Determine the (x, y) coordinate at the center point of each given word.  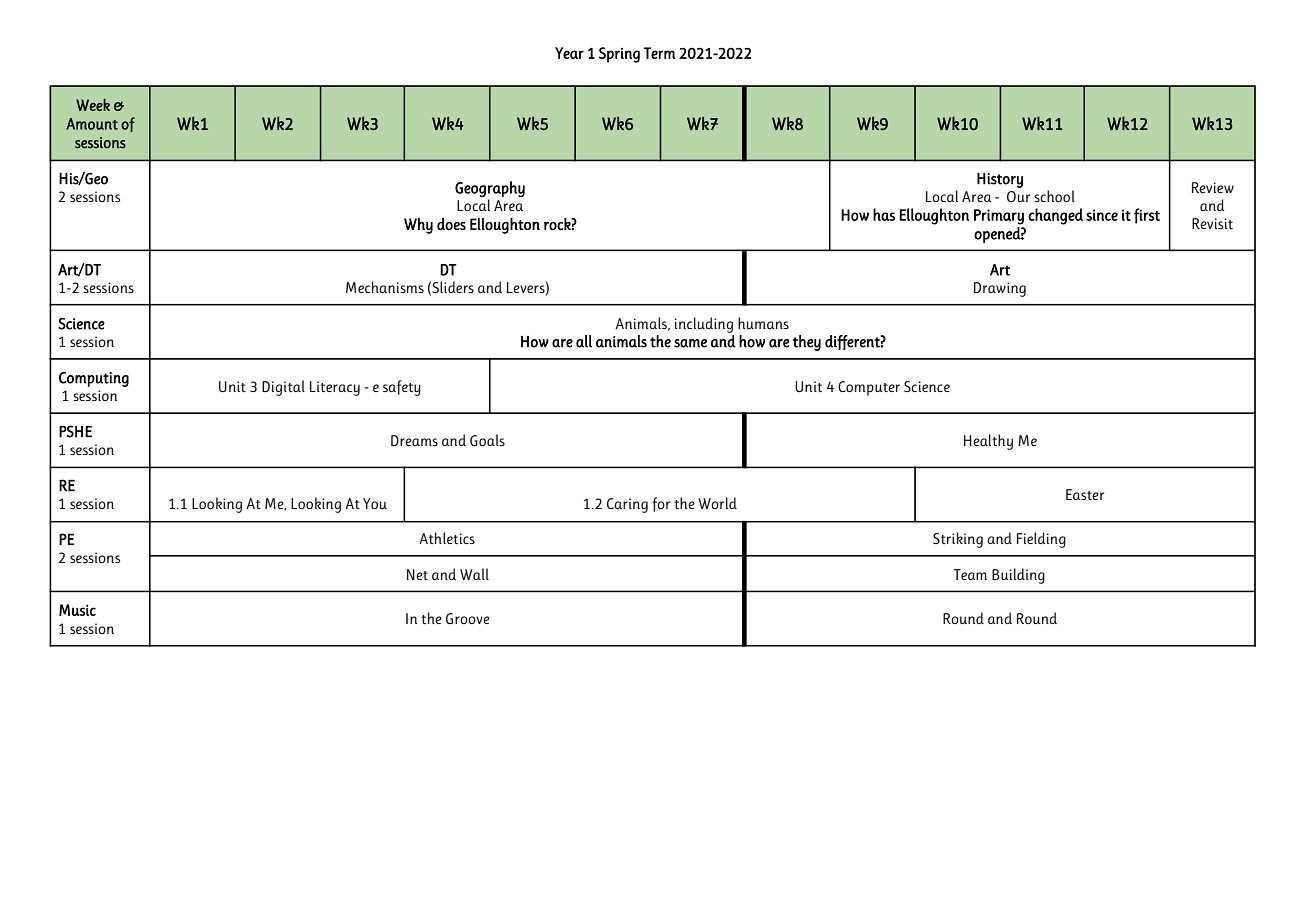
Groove (468, 618)
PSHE (75, 431)
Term (659, 53)
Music (77, 610)
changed (1055, 216)
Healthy (988, 442)
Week (93, 105)
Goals (487, 440)
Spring (619, 55)
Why (418, 226)
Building (1018, 576)
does (451, 224)
